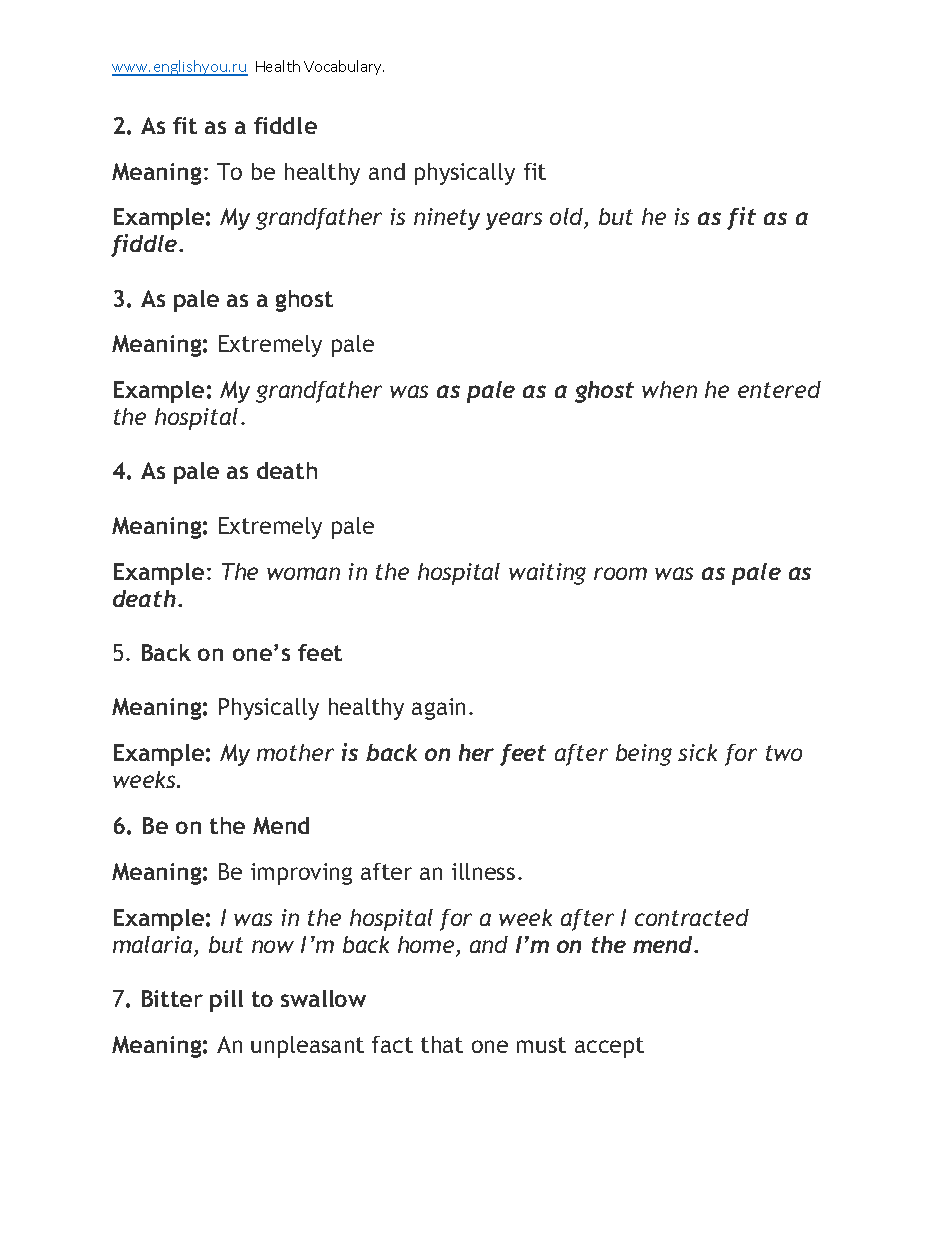 The height and width of the screenshot is (1233, 952). I want to click on entered, so click(779, 389).
